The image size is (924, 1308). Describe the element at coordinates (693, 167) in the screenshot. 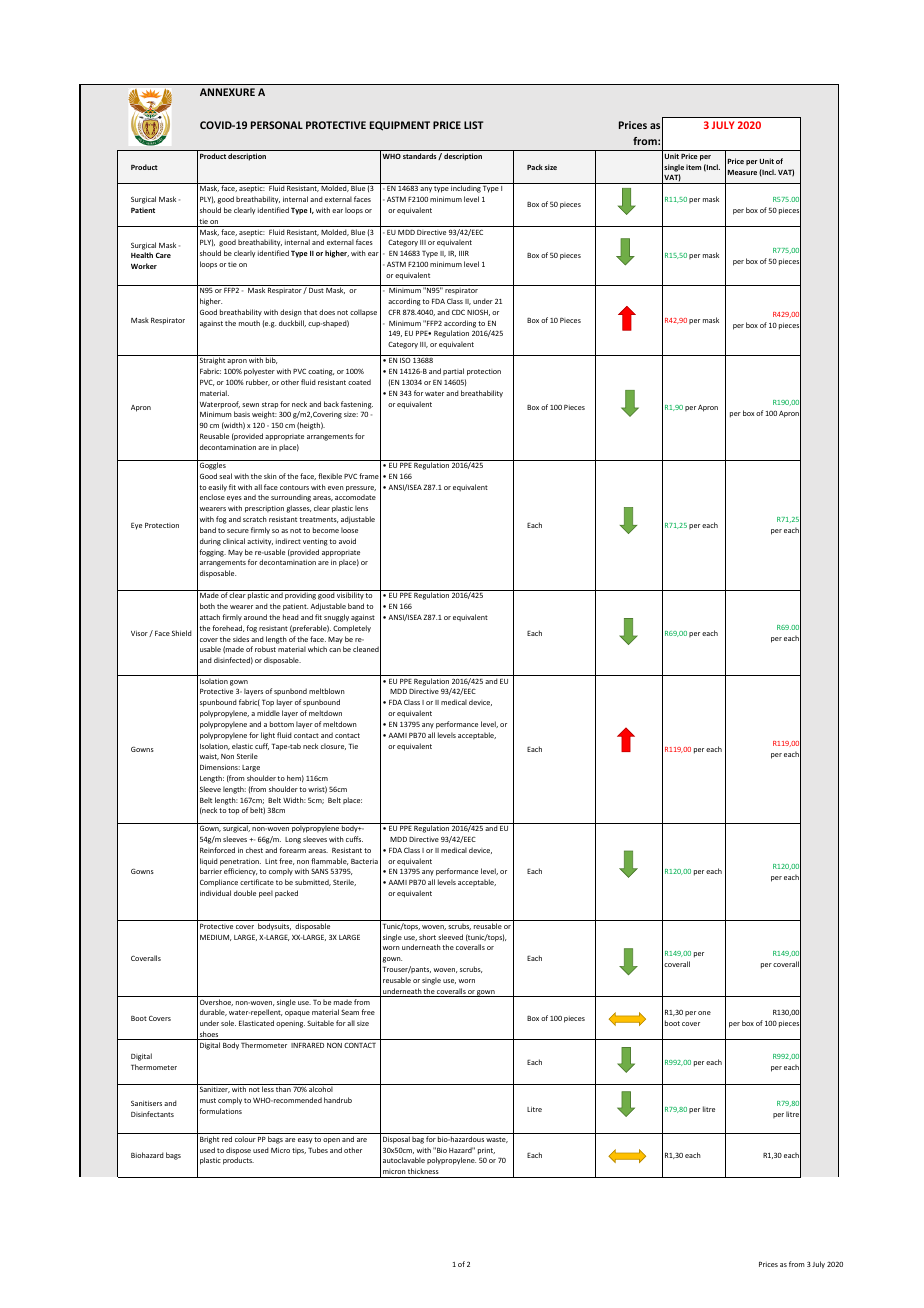

I see `item` at that location.
